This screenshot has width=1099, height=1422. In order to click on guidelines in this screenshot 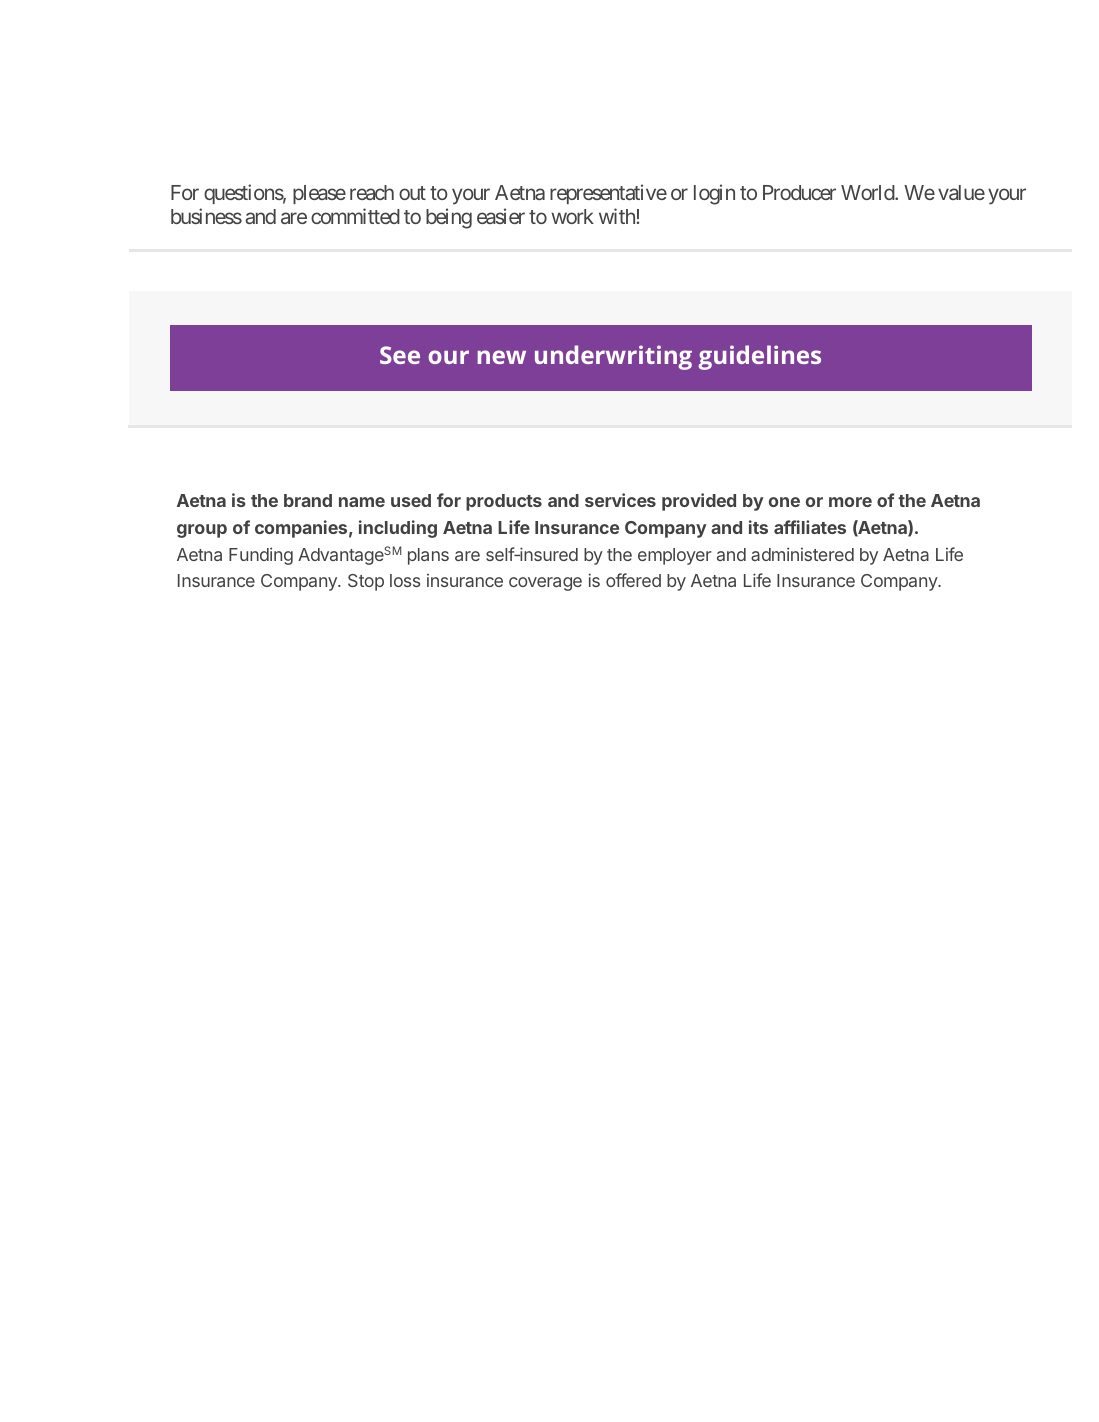, I will do `click(759, 357)`.
